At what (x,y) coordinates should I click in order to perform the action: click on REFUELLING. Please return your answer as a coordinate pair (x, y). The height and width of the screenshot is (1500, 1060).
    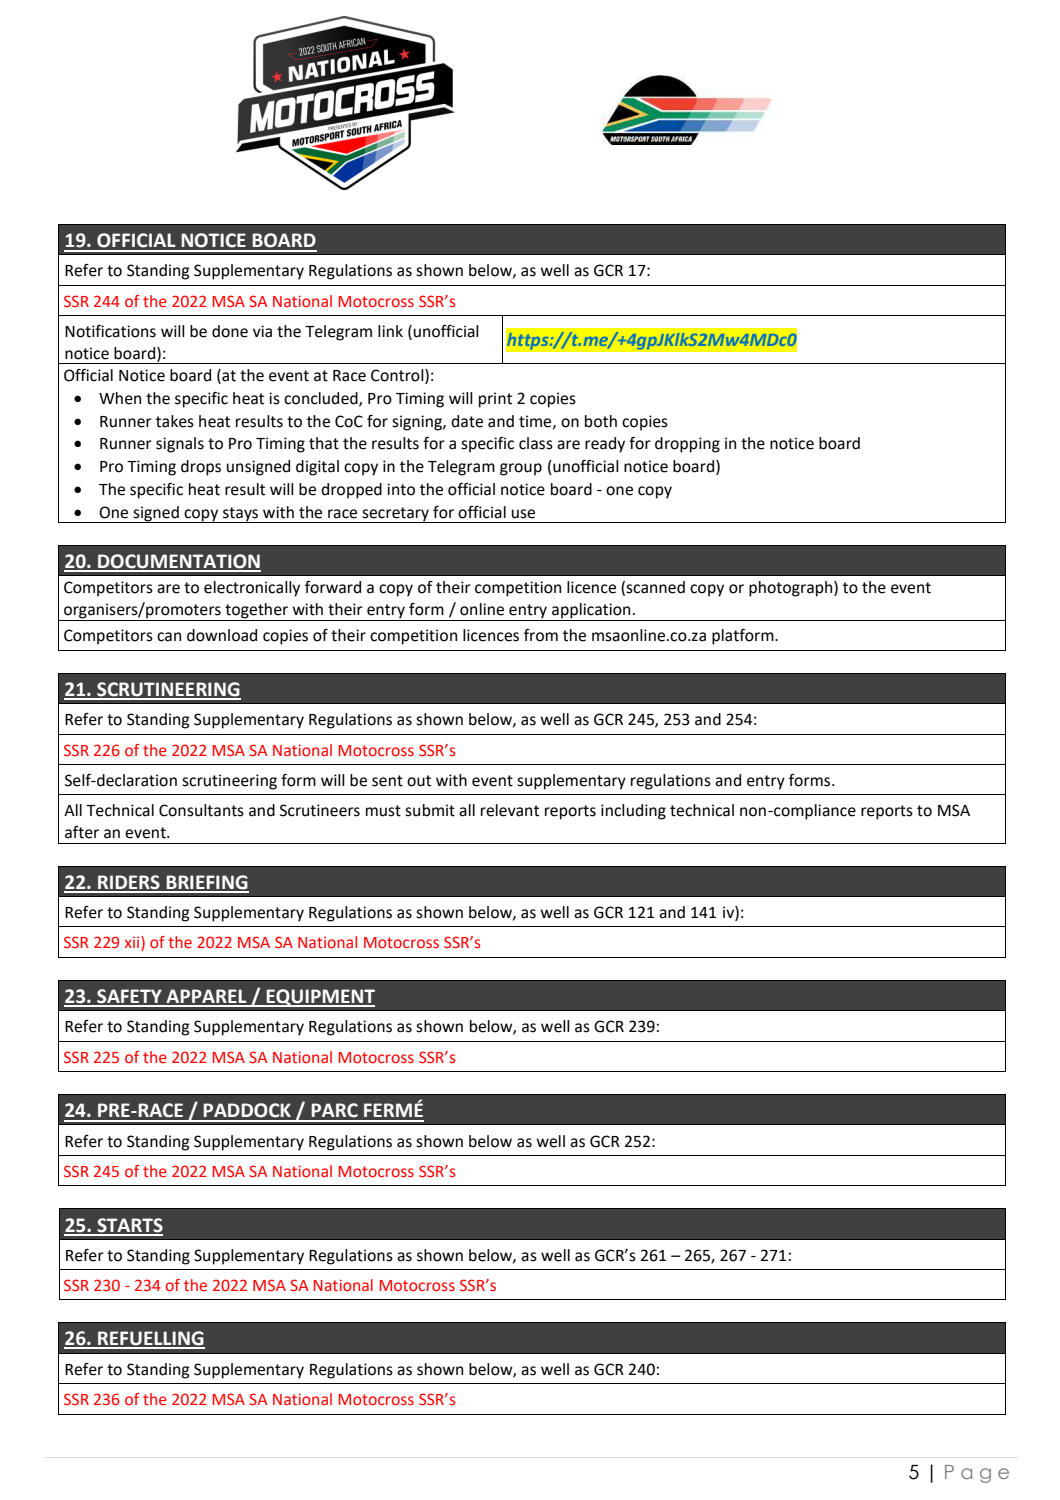
    Looking at the image, I should click on (150, 1339).
